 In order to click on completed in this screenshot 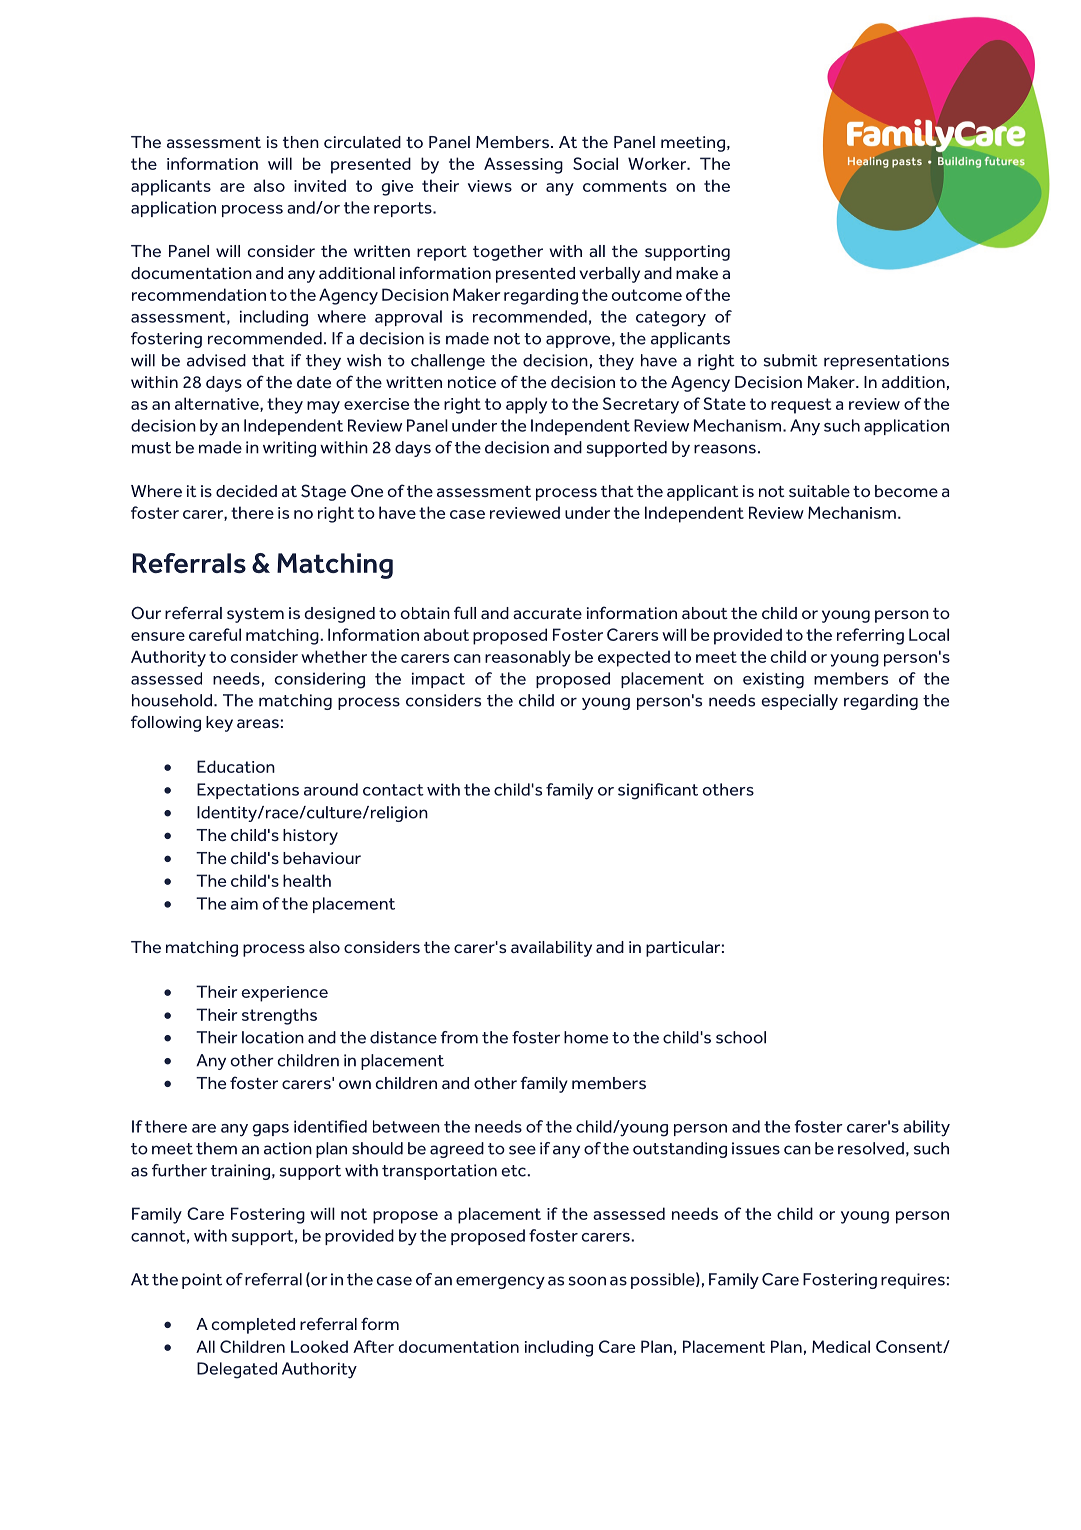, I will do `click(253, 1326)`.
